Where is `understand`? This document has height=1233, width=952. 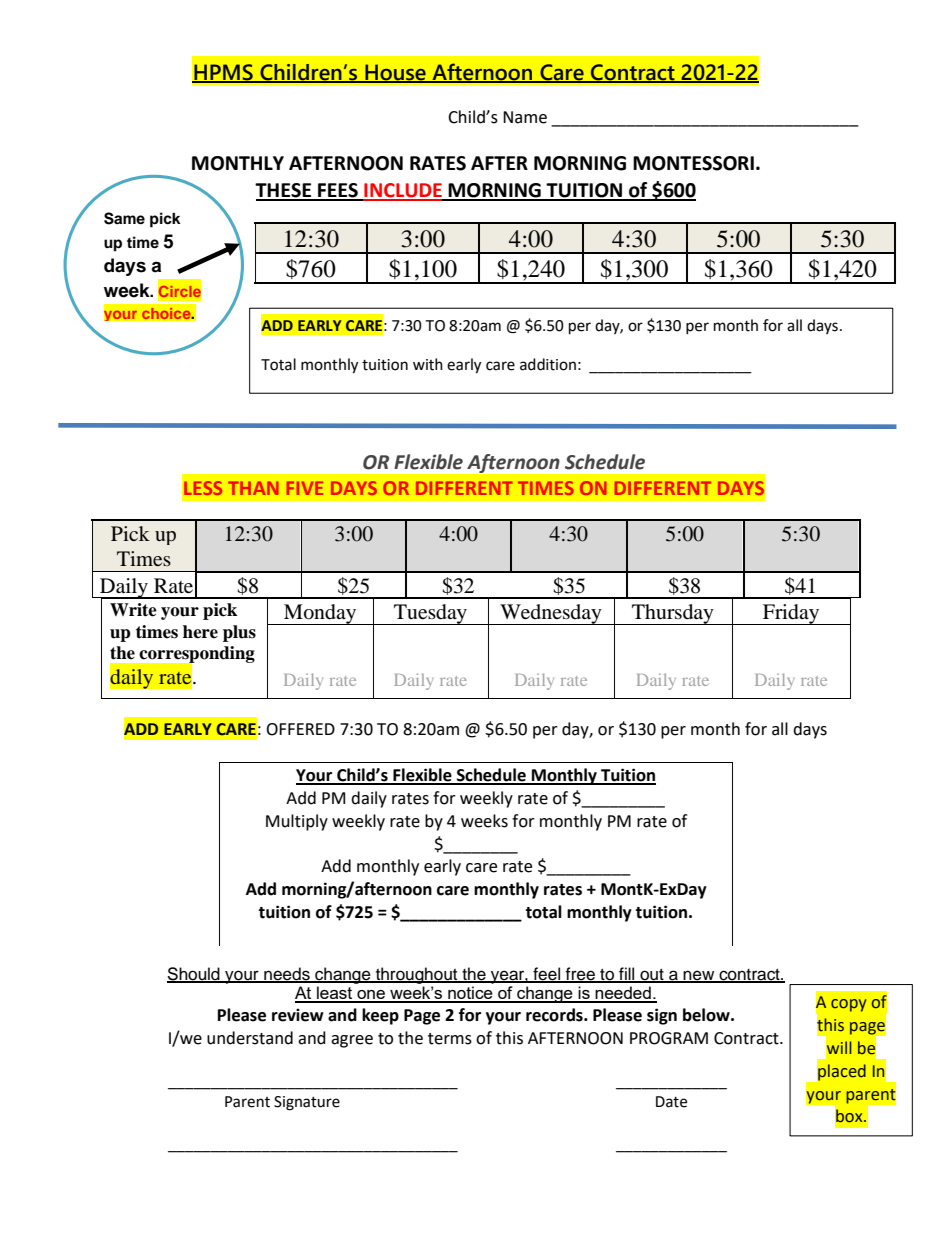 understand is located at coordinates (250, 1038).
